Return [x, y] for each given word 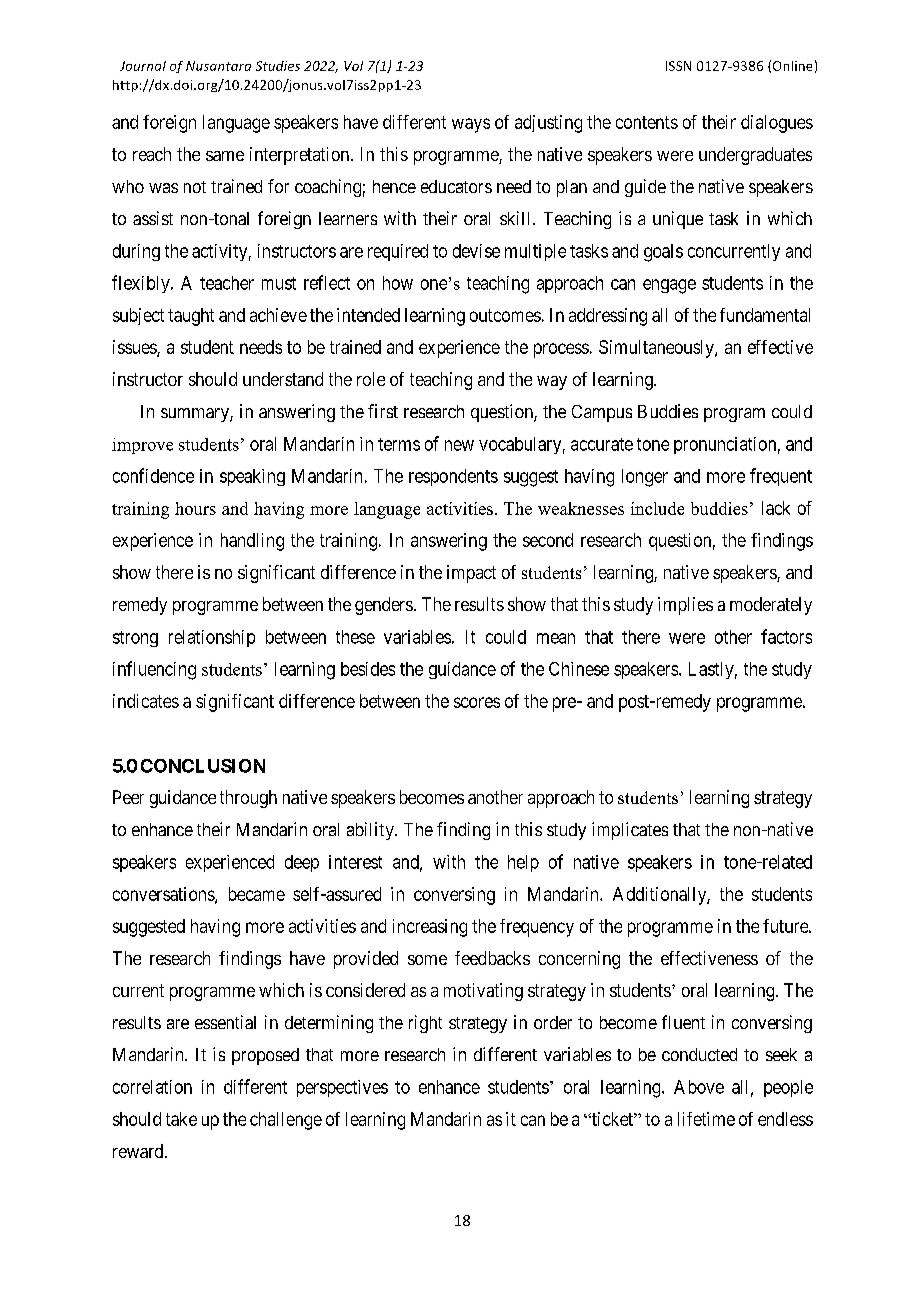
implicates [630, 831]
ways [471, 125]
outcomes [505, 315]
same [225, 156]
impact [471, 574]
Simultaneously [657, 349]
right [425, 1024]
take [181, 1119]
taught [191, 317]
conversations [164, 895]
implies [685, 606]
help [523, 863]
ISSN [678, 66]
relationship [212, 638]
